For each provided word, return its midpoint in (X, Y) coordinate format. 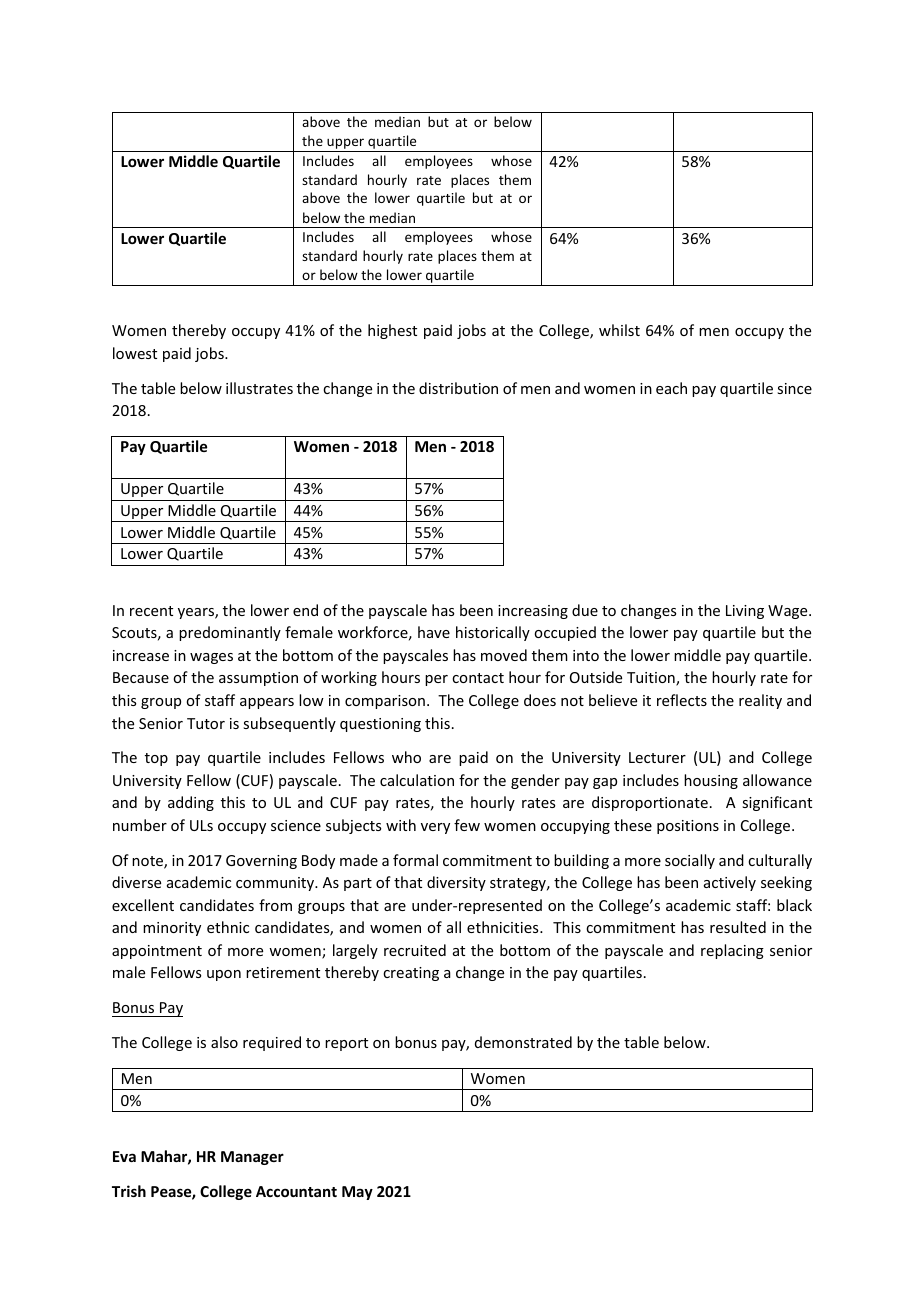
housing (711, 781)
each (671, 388)
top (156, 759)
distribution (458, 388)
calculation (417, 780)
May (357, 1193)
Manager (252, 1158)
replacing (732, 951)
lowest (135, 353)
